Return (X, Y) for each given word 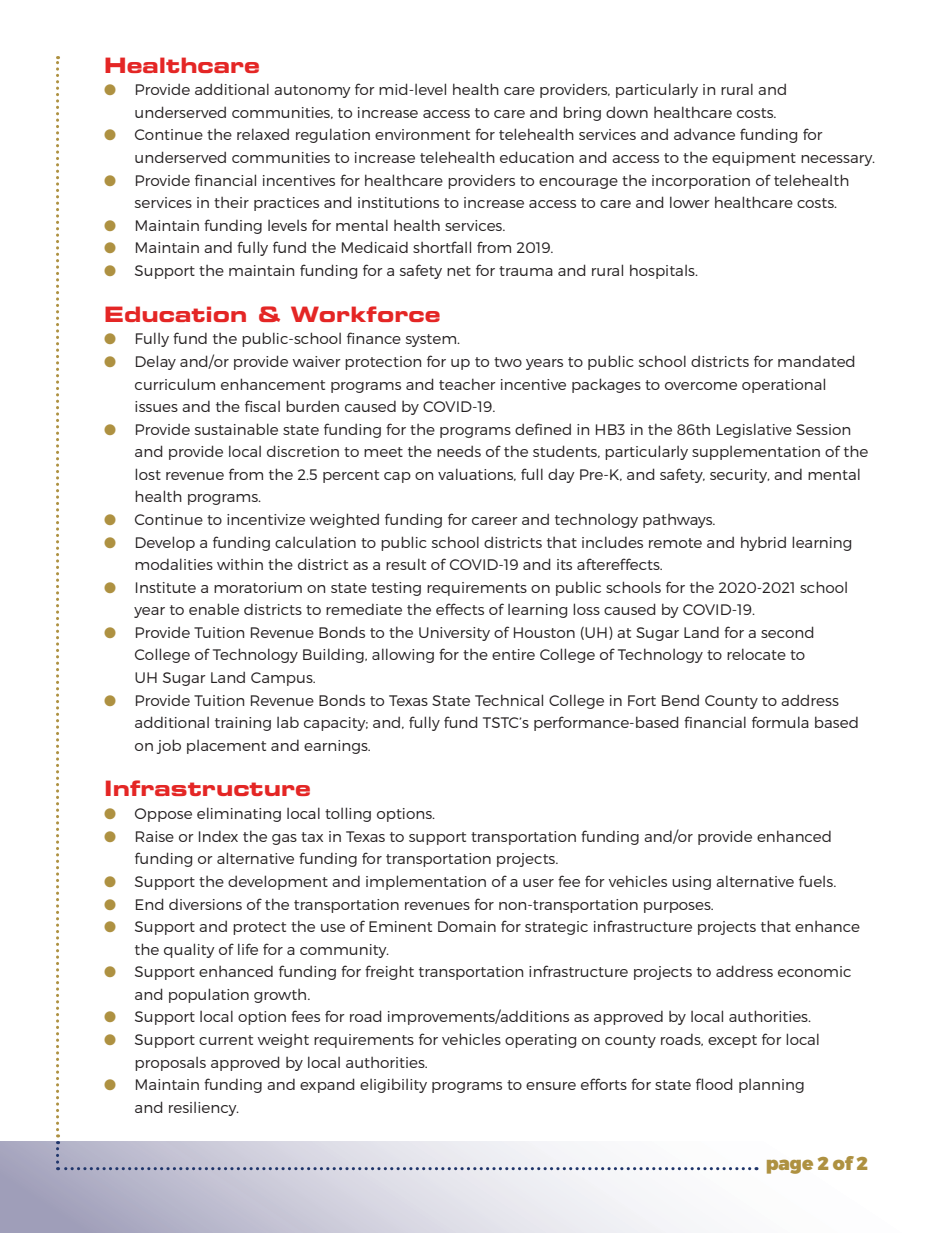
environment (422, 134)
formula (780, 722)
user (538, 883)
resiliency (204, 1109)
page (790, 1166)
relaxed (263, 134)
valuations (477, 474)
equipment (754, 159)
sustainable (236, 429)
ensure (551, 1086)
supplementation (756, 453)
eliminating (239, 814)
